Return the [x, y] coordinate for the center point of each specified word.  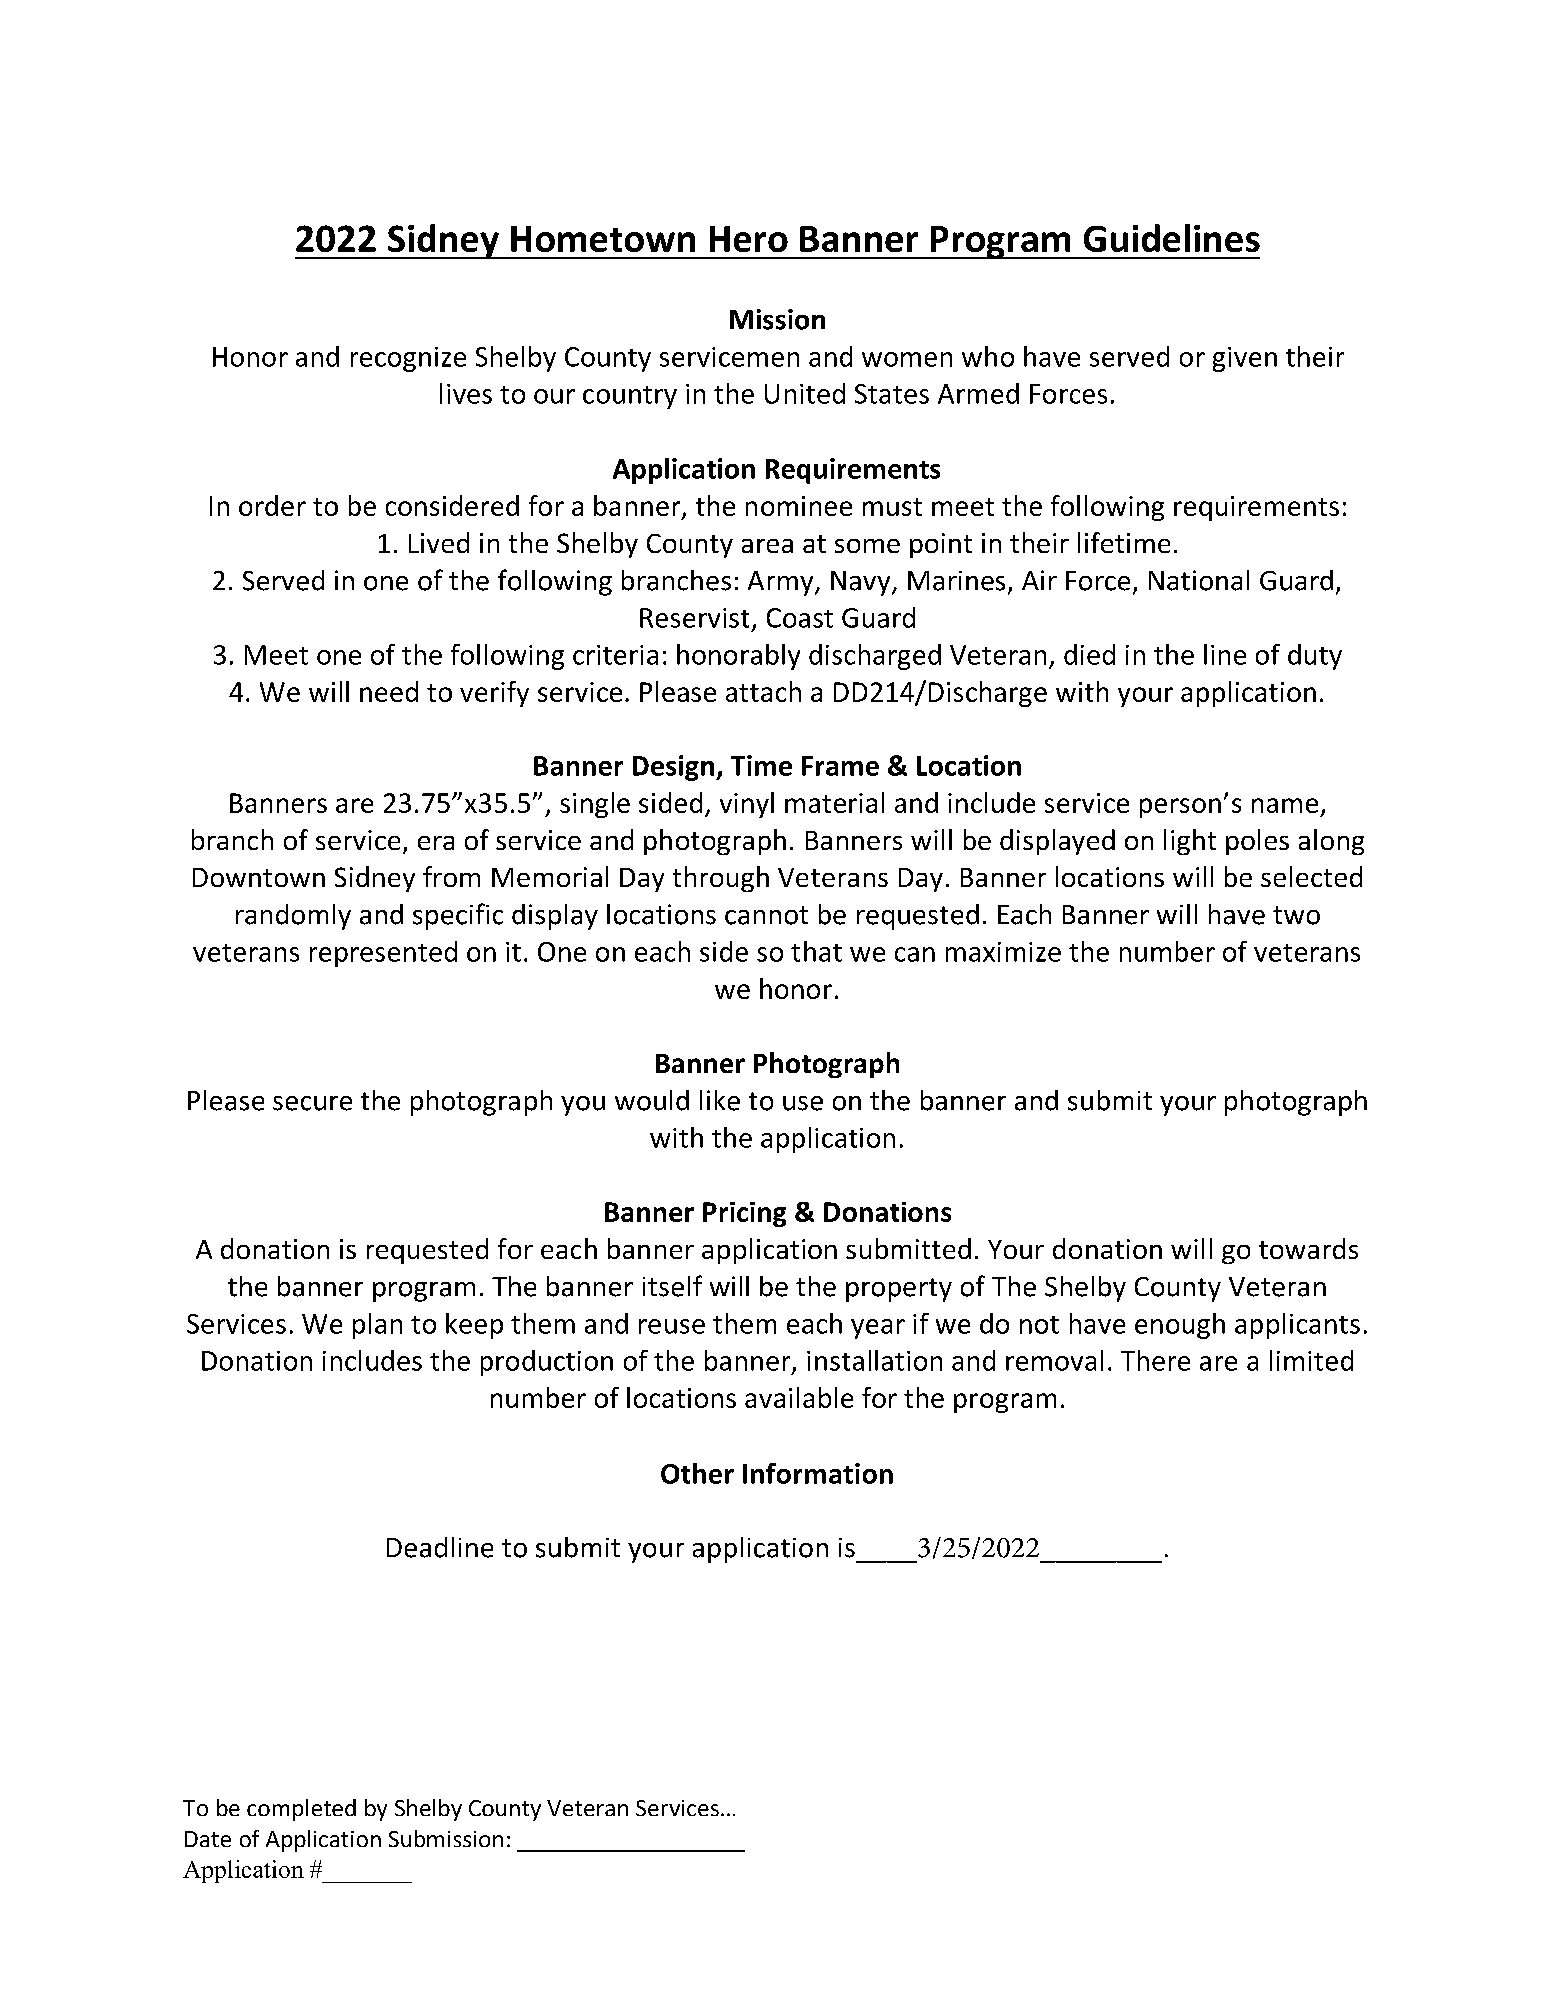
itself [672, 1286]
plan [377, 1326]
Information [818, 1473]
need [389, 691]
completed [301, 1810]
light [1190, 842]
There [1155, 1360]
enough [1180, 1326]
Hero [749, 239]
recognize [408, 359]
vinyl [747, 805]
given [1245, 359]
